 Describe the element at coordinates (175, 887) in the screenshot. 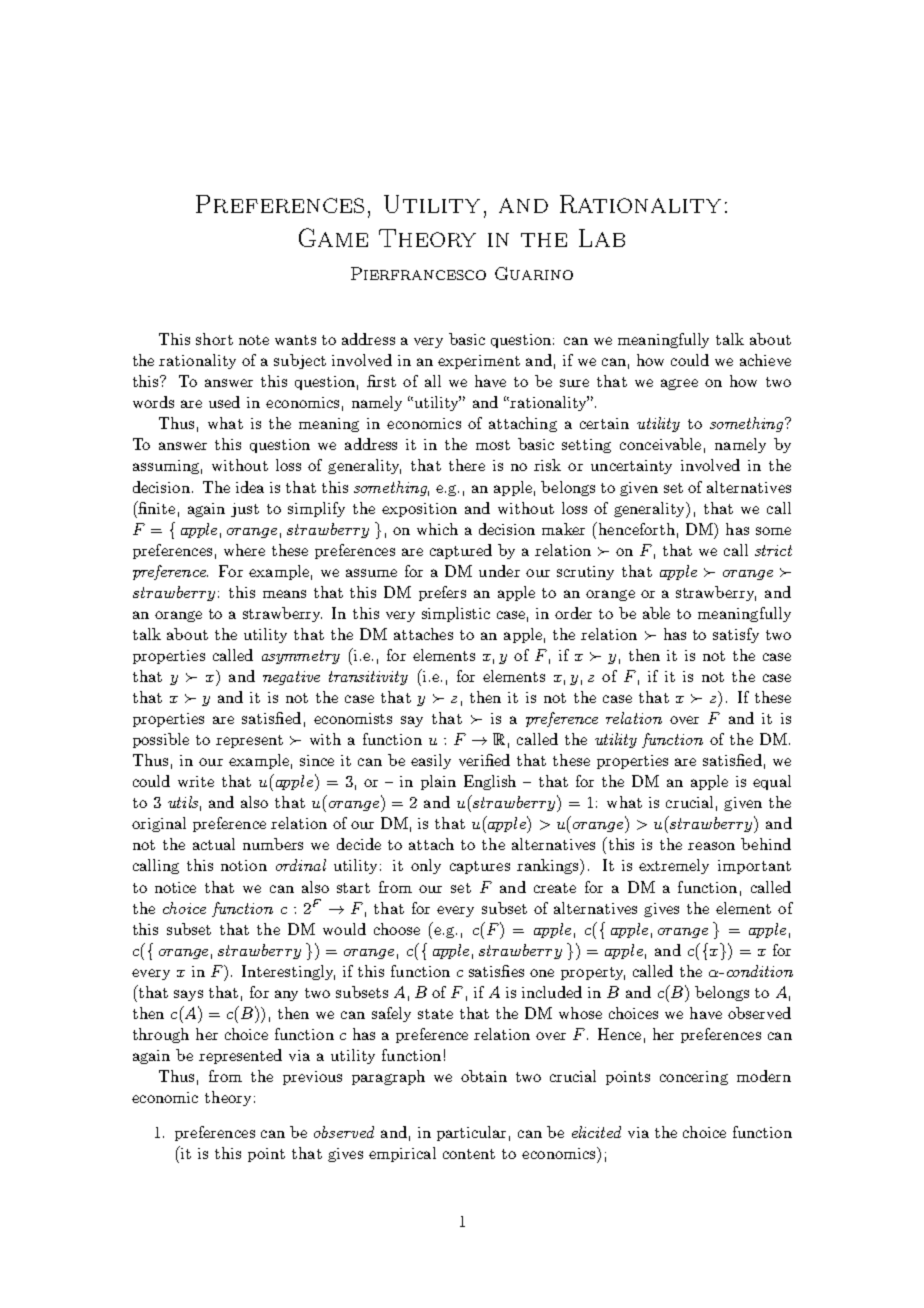

I see `notice` at that location.
